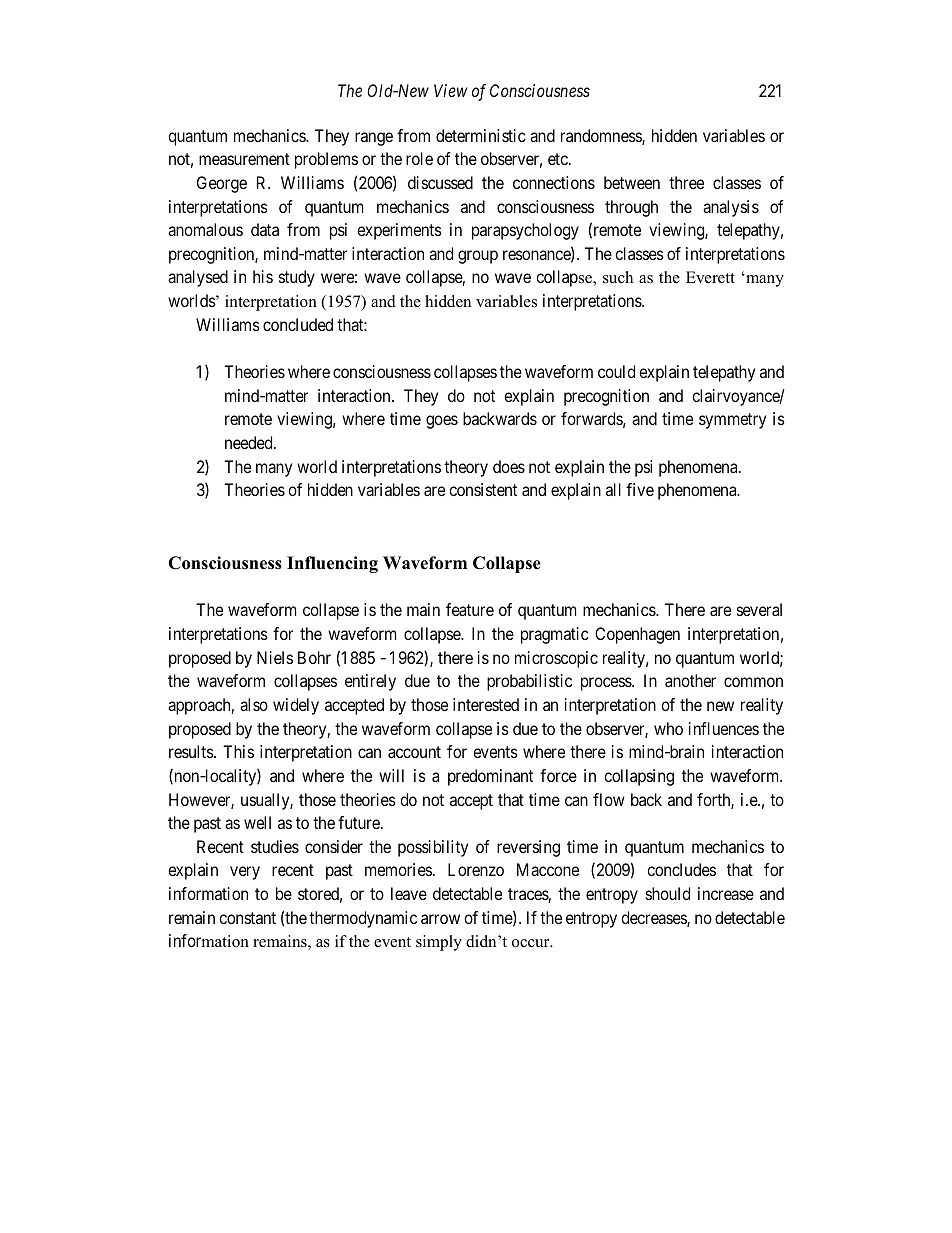  I want to click on five, so click(640, 489).
